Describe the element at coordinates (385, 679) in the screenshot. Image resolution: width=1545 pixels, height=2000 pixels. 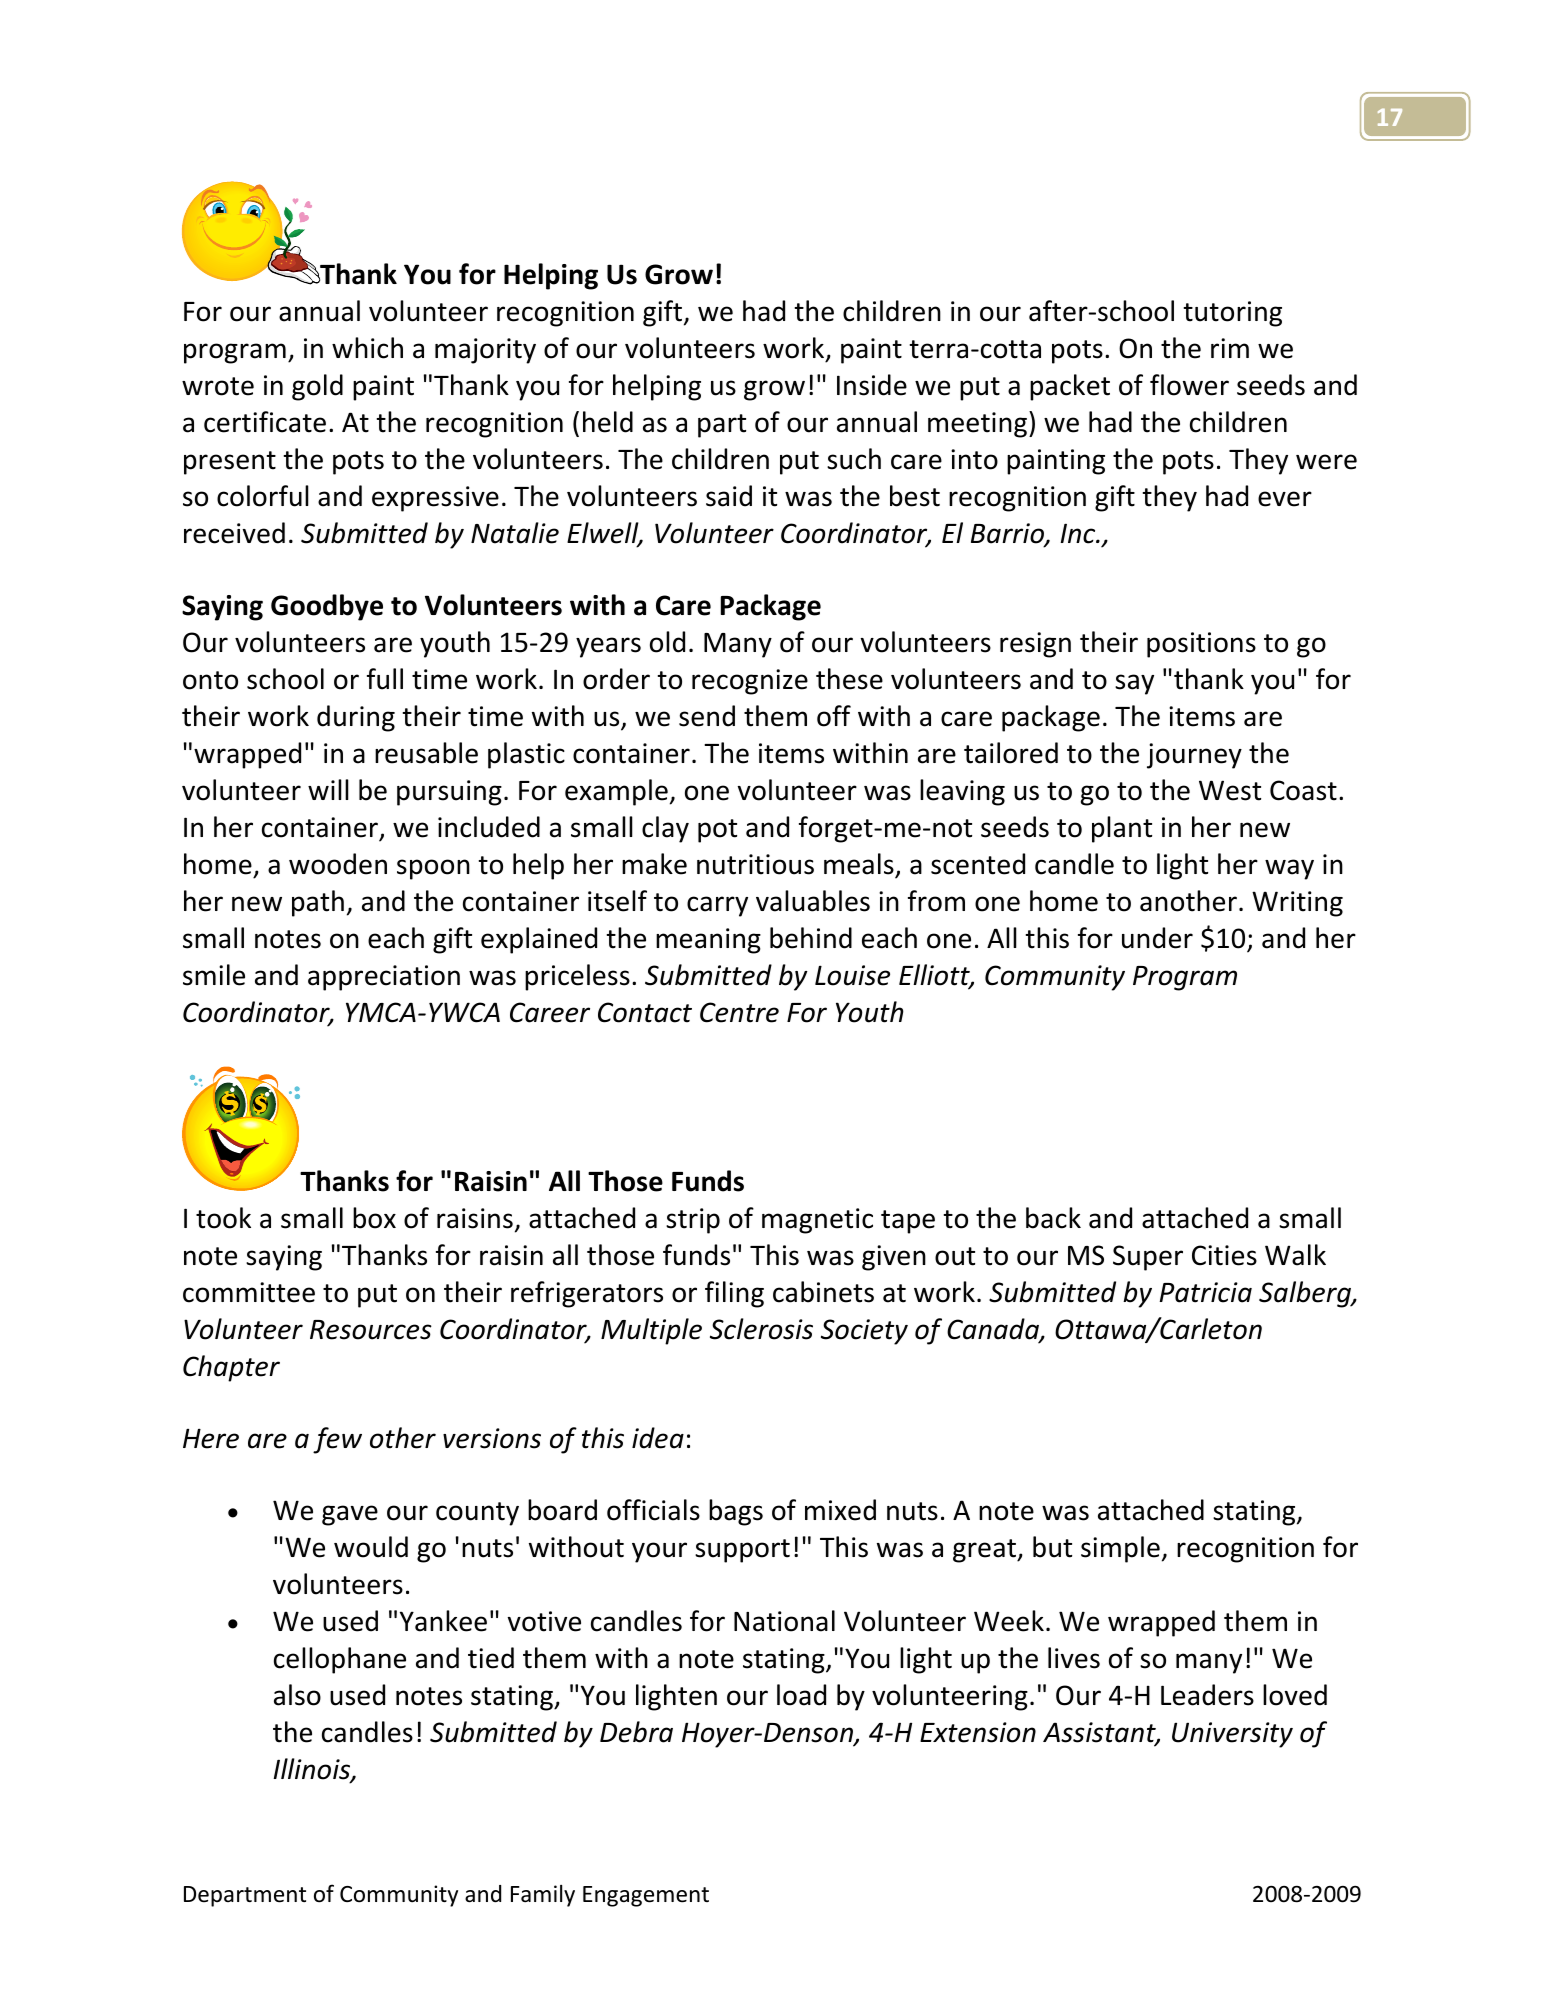
I see `full` at that location.
